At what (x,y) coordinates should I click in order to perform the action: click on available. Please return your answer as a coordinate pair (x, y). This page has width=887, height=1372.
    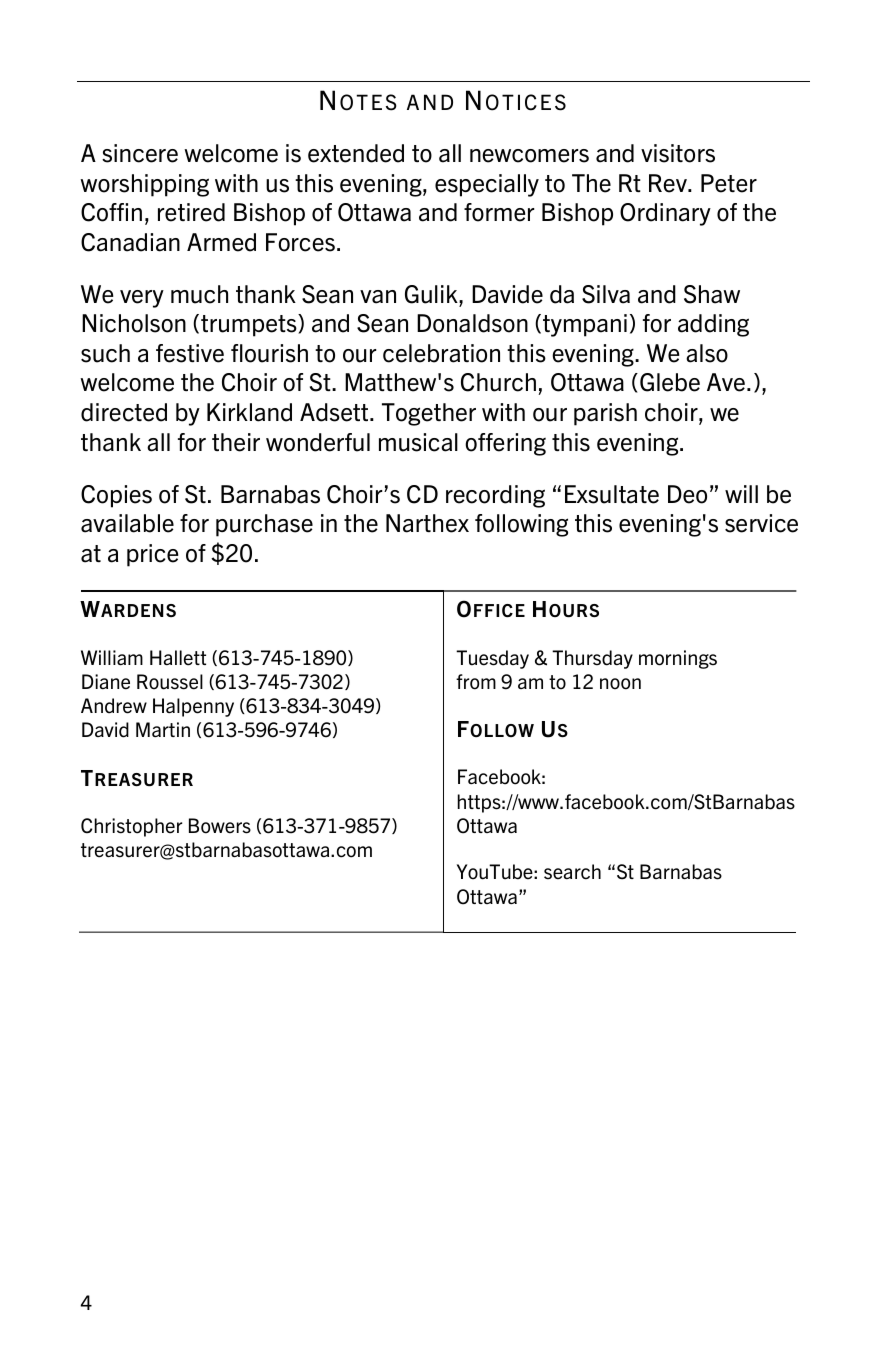
    Looking at the image, I should click on (127, 523).
